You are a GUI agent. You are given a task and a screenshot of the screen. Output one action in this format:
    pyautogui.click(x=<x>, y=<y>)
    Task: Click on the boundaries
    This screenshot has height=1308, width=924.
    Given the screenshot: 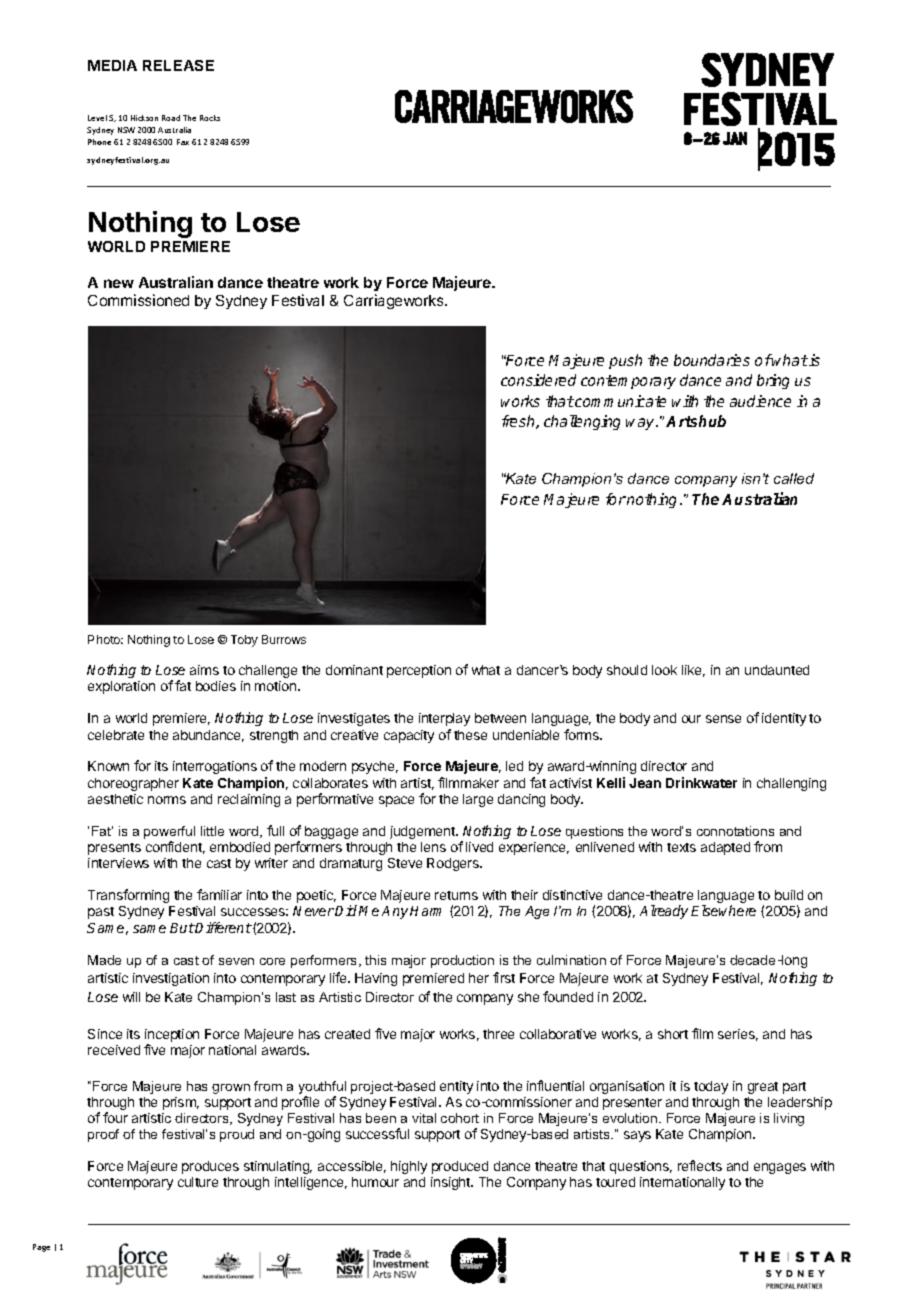 What is the action you would take?
    pyautogui.click(x=712, y=360)
